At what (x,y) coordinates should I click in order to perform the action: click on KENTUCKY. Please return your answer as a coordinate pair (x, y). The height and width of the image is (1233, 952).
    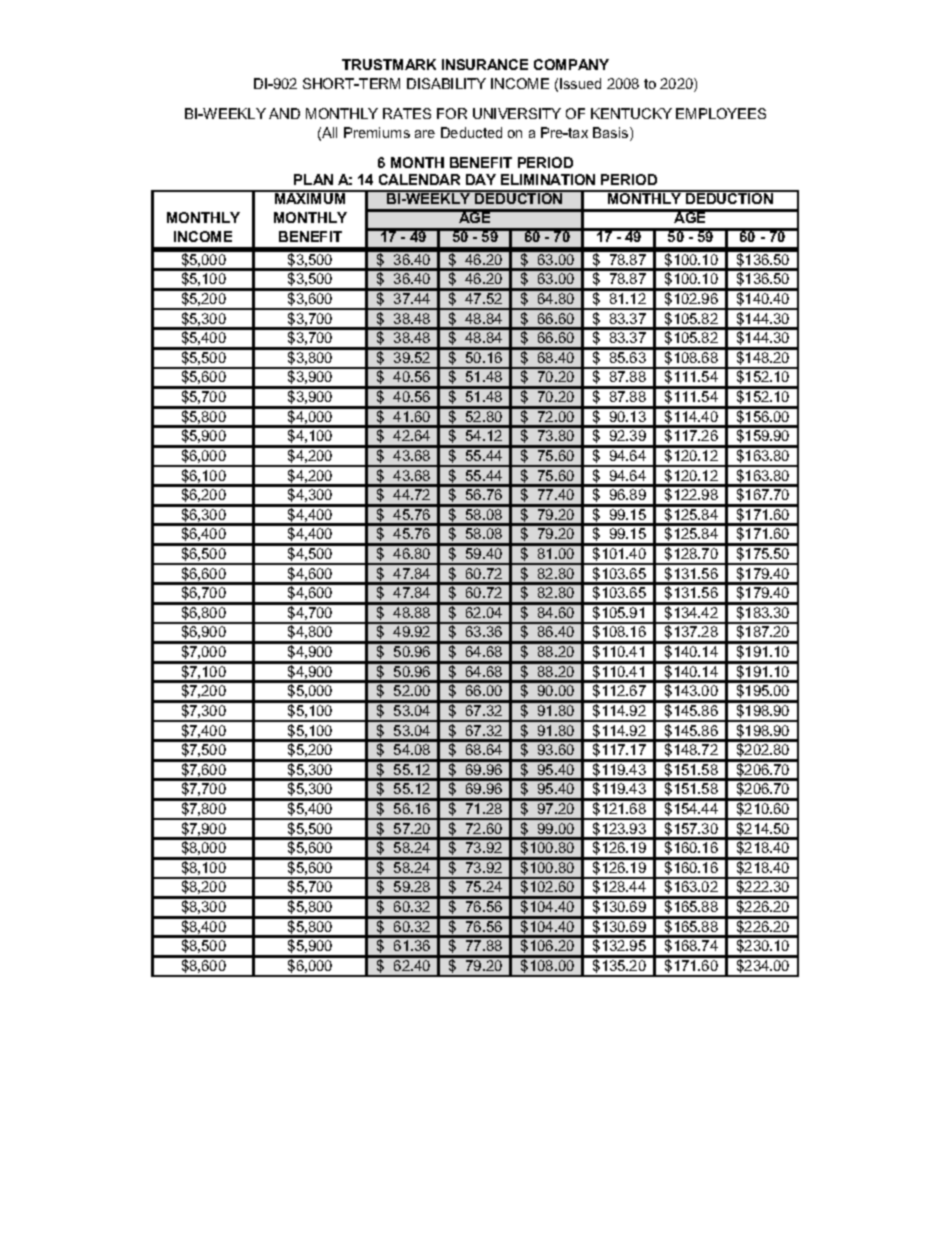
    Looking at the image, I should click on (631, 113).
